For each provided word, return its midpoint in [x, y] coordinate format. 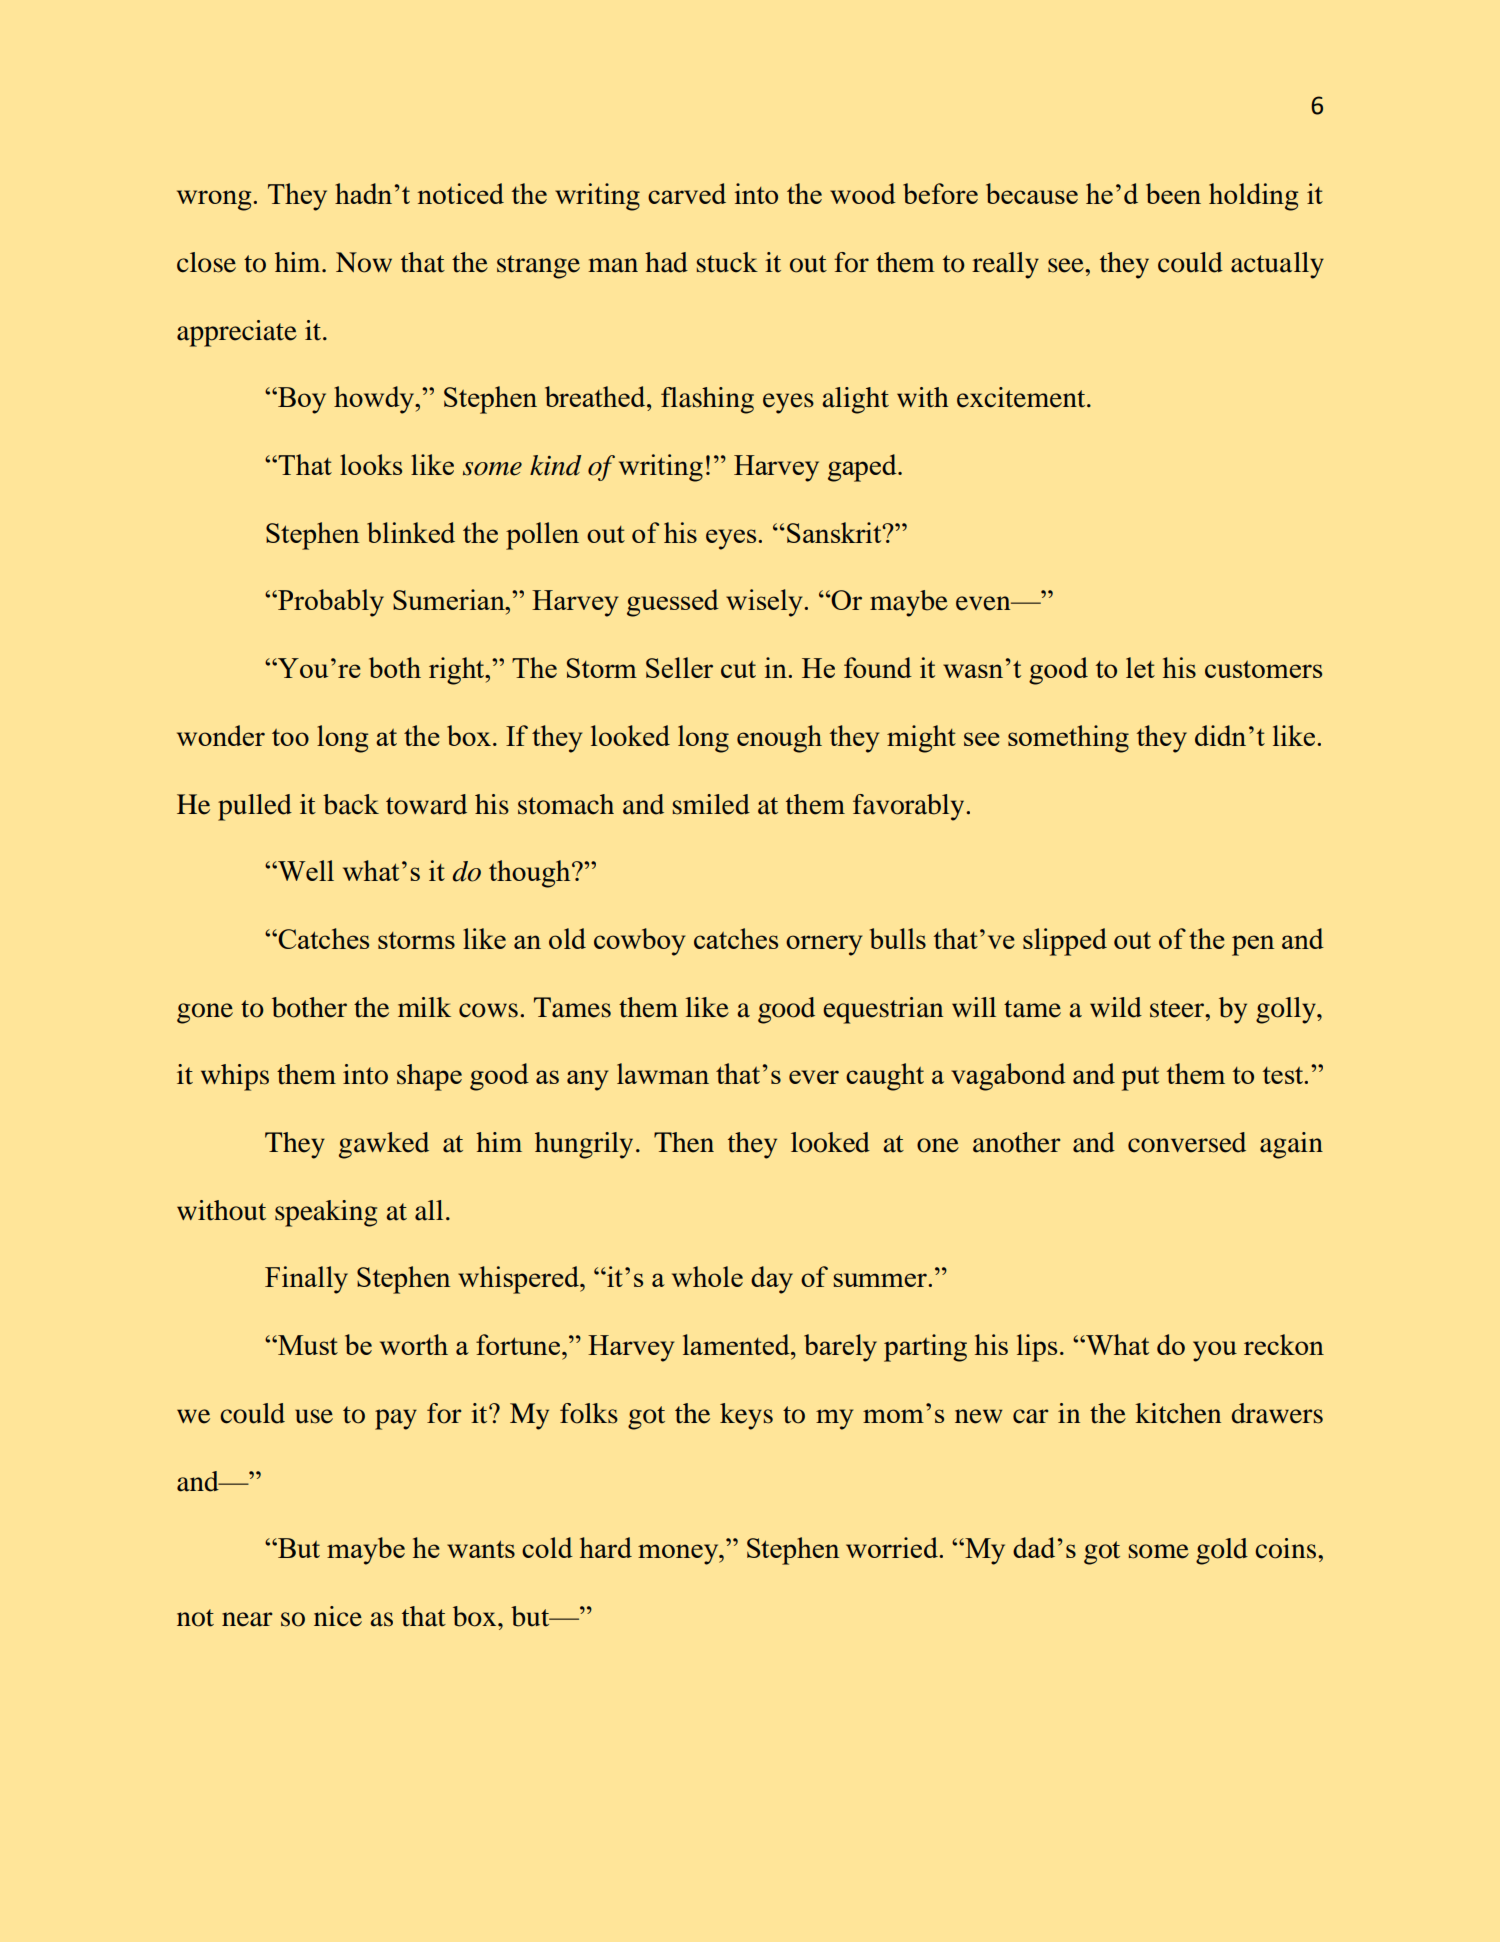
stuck [727, 262]
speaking [326, 1213]
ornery [824, 945]
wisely [765, 603]
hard [606, 1547]
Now [364, 262]
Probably [330, 603]
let [1140, 667]
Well [305, 870]
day [772, 1280]
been [1173, 193]
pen [1253, 945]
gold [1222, 1551]
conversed [1187, 1142]
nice [338, 1616]
